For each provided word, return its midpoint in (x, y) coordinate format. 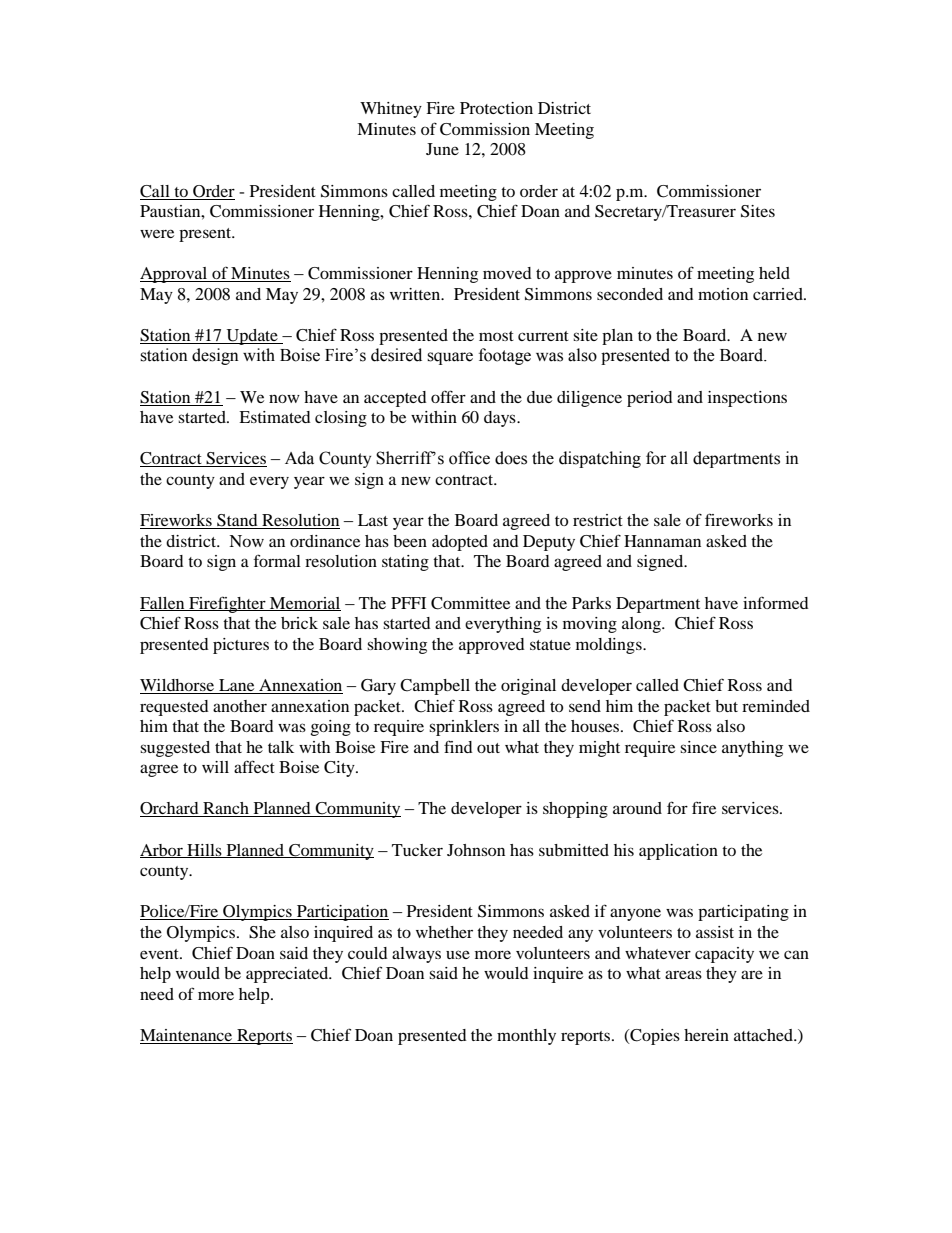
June (442, 149)
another (240, 706)
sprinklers (464, 728)
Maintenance (187, 1036)
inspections (747, 399)
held (774, 273)
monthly (526, 1037)
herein (706, 1035)
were (157, 233)
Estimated (275, 417)
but (726, 706)
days (501, 419)
